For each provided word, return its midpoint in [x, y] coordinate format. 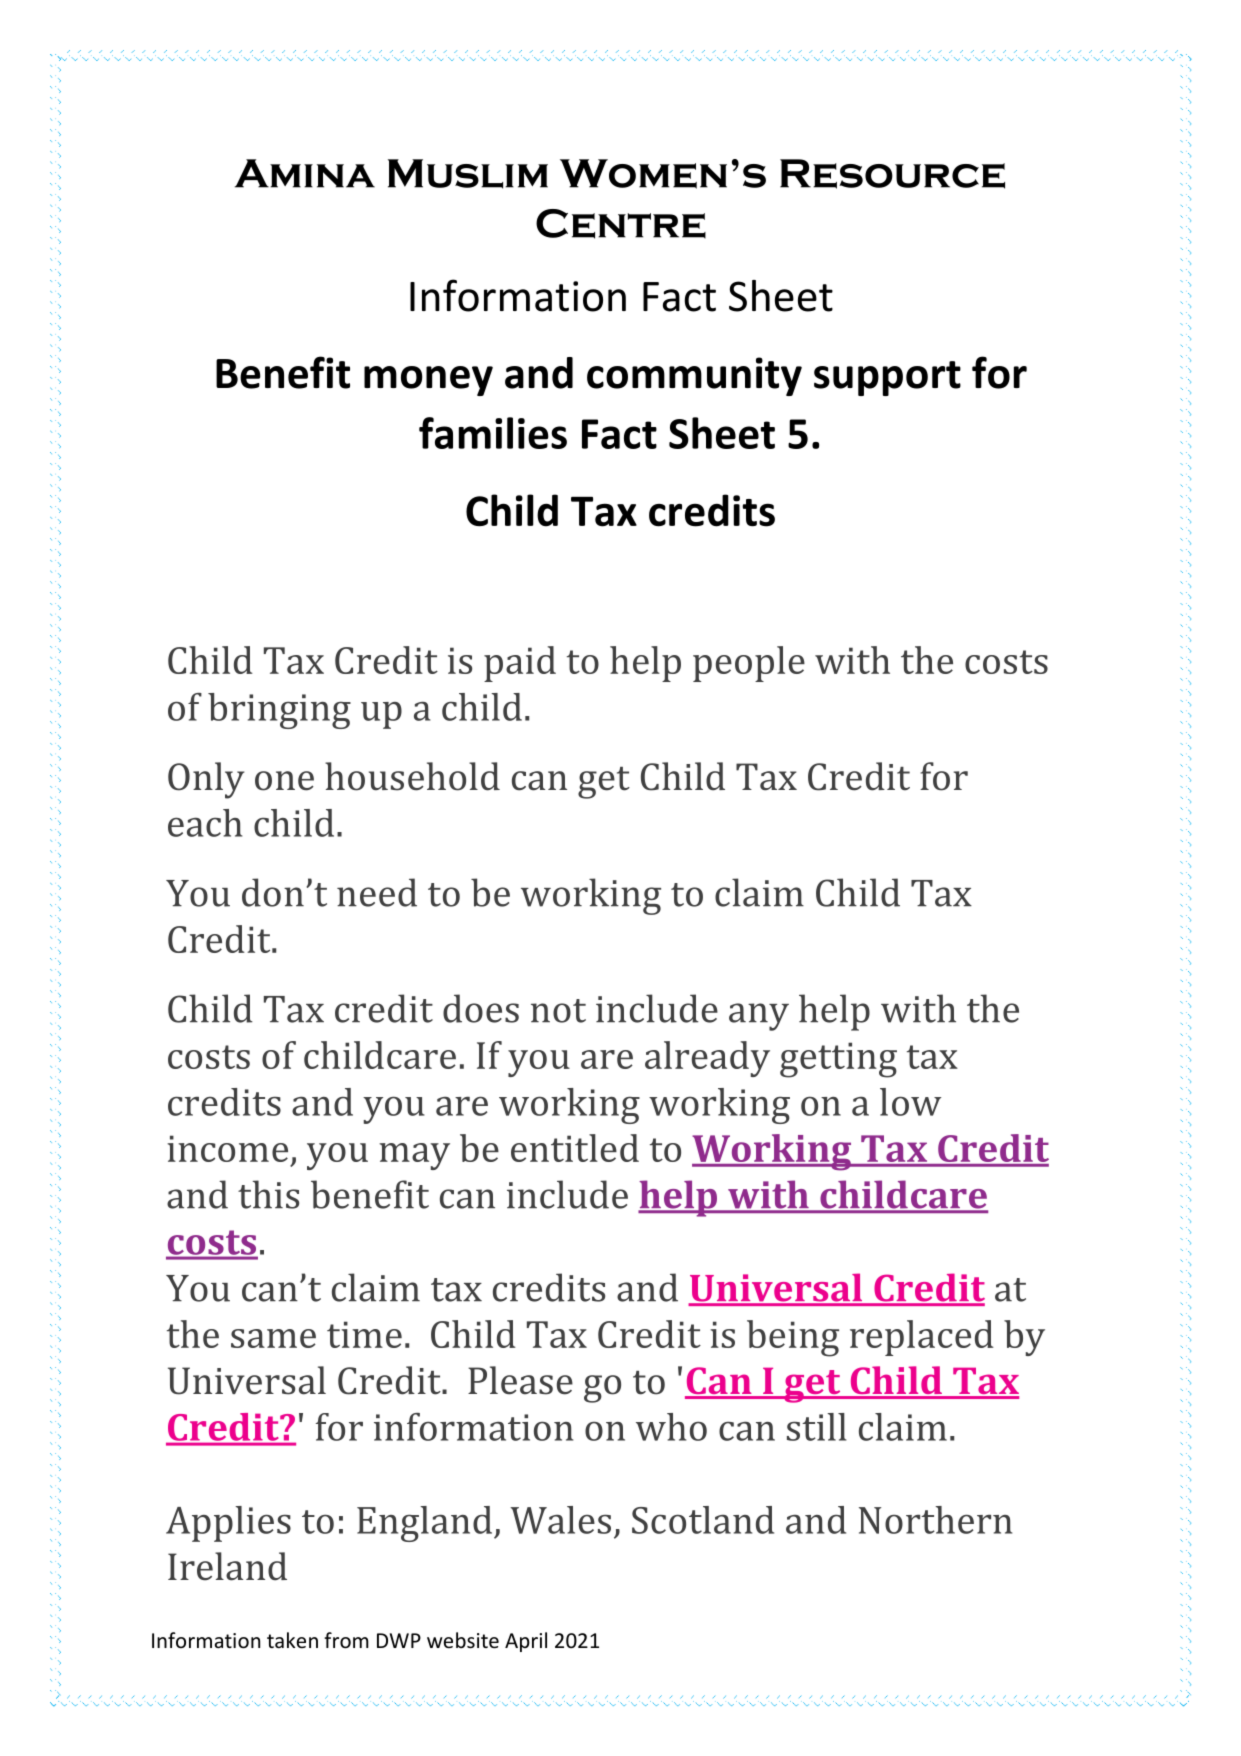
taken [292, 1640]
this [268, 1194]
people [749, 664]
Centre [621, 224]
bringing [279, 711]
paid [520, 664]
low [910, 1102]
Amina [305, 173]
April [526, 1642]
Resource [892, 174]
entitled [575, 1148]
